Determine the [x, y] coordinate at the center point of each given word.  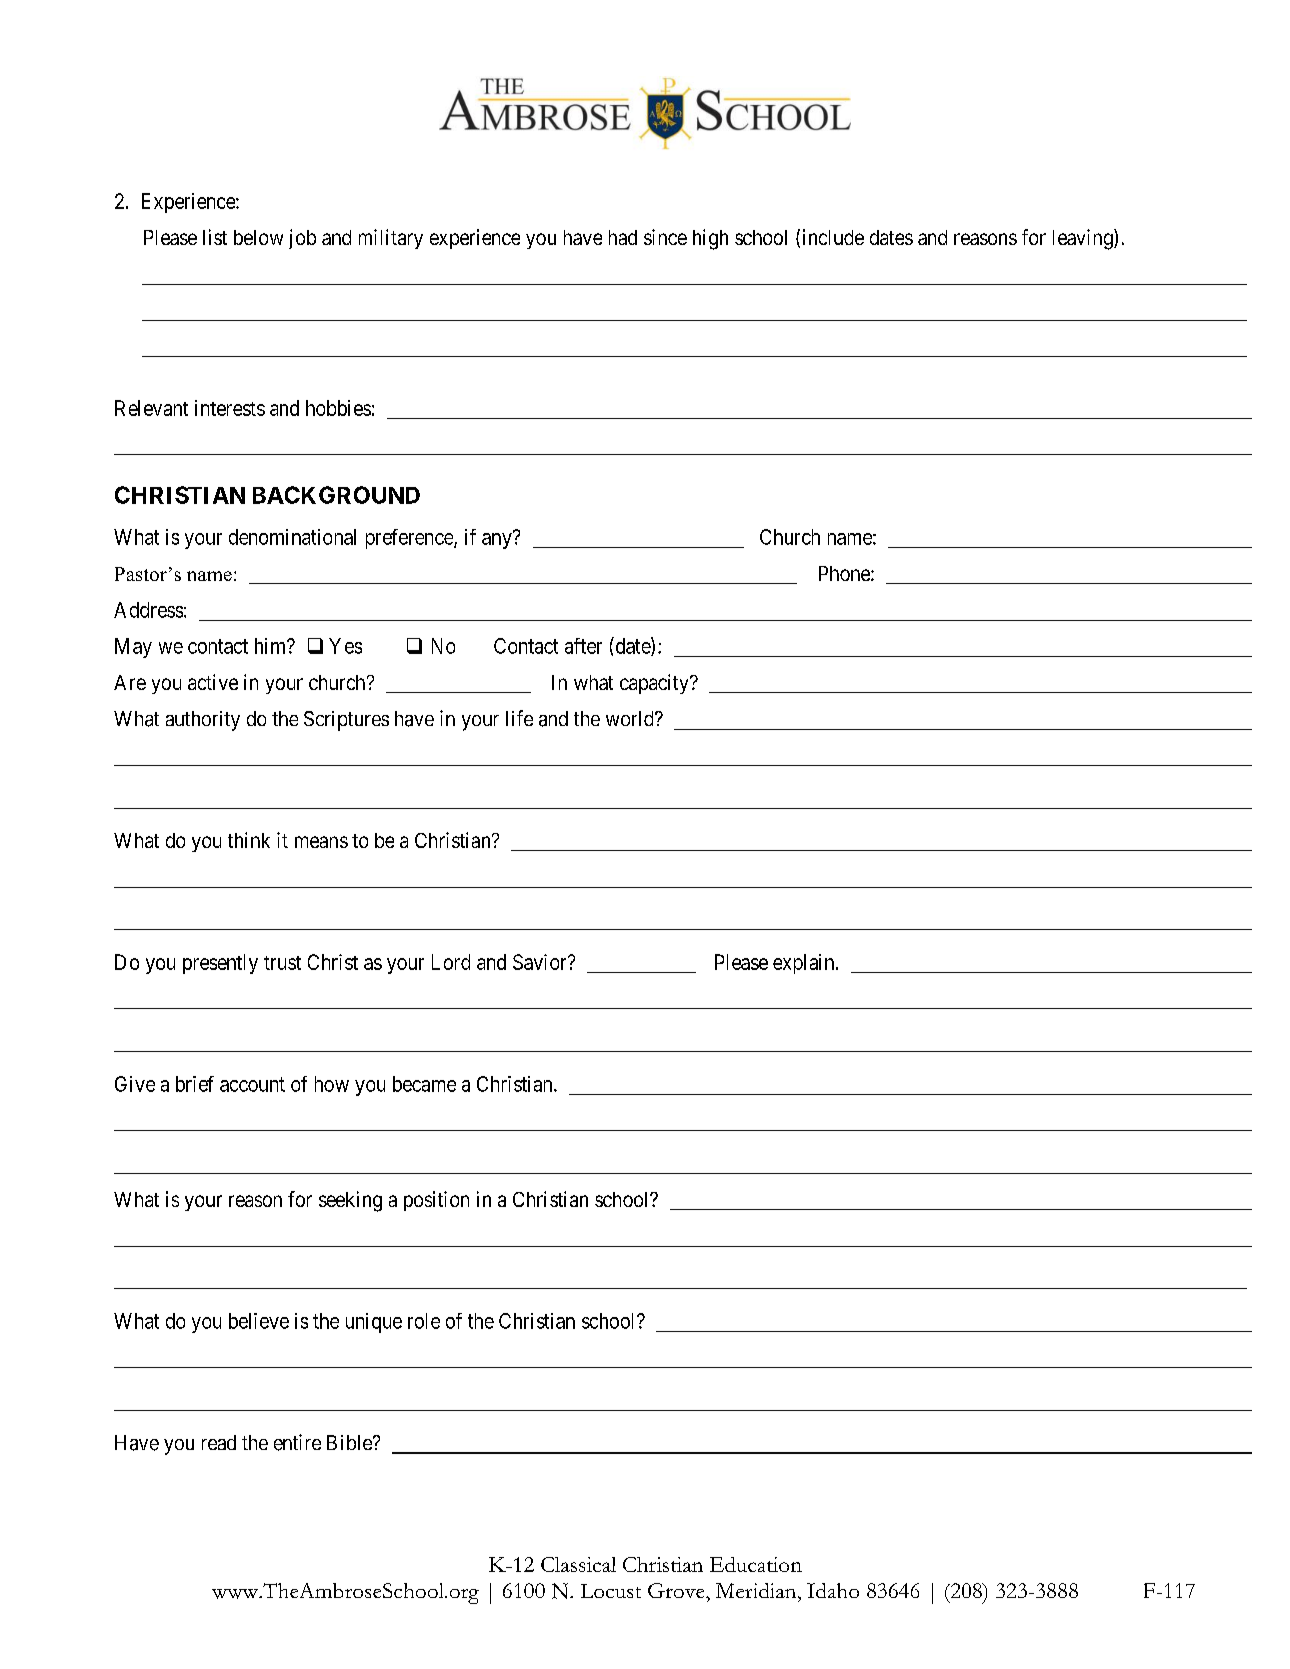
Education [756, 1564]
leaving [1084, 239]
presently [220, 964]
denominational [292, 537]
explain [805, 964]
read [219, 1442]
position [436, 1201]
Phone [845, 573]
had [623, 237]
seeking [350, 1201]
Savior [541, 962]
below [258, 237]
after [583, 646]
